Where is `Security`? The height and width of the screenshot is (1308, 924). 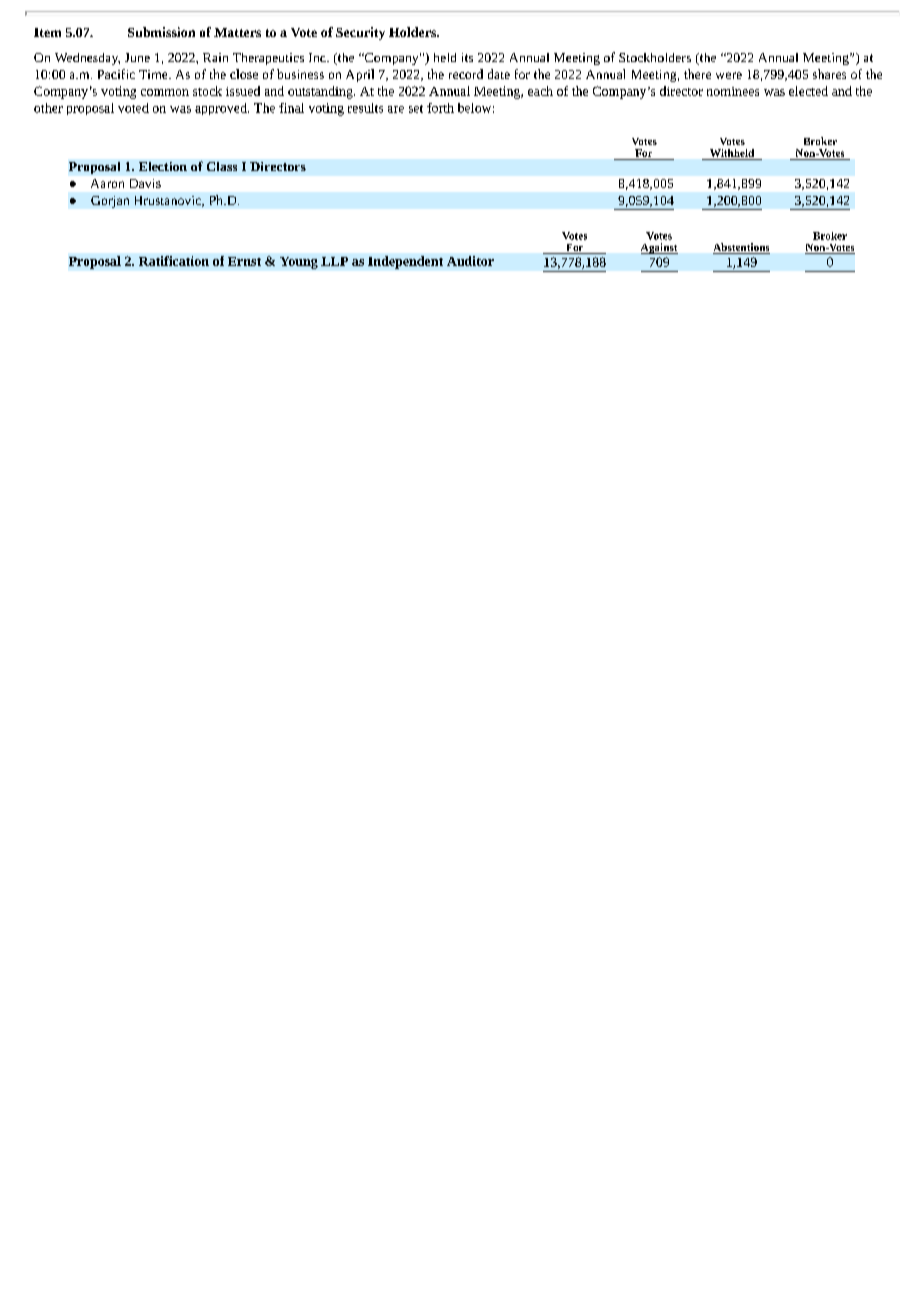
Security is located at coordinates (360, 33).
